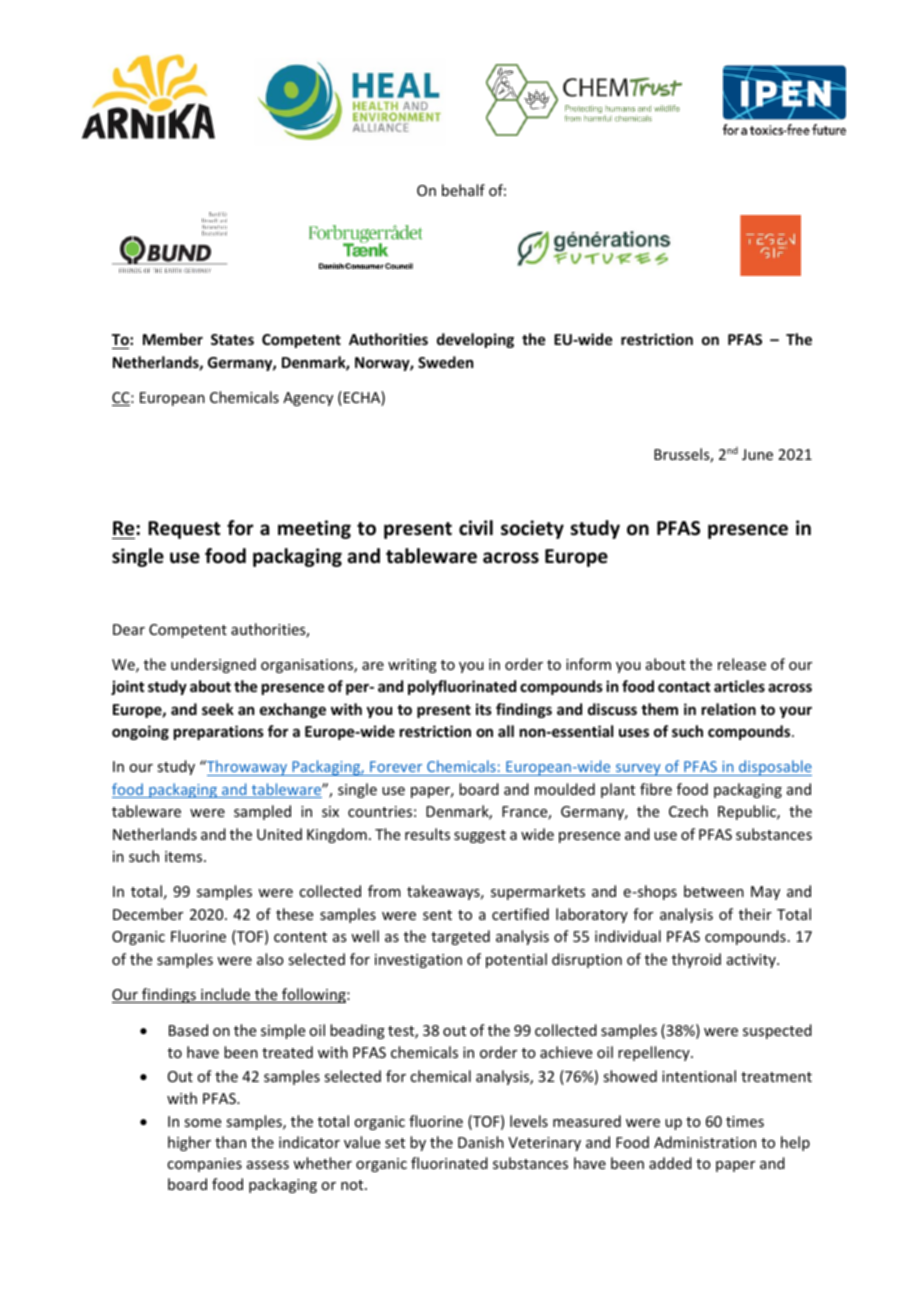 The image size is (924, 1308). What do you see at coordinates (481, 1142) in the page?
I see `Danish` at bounding box center [481, 1142].
